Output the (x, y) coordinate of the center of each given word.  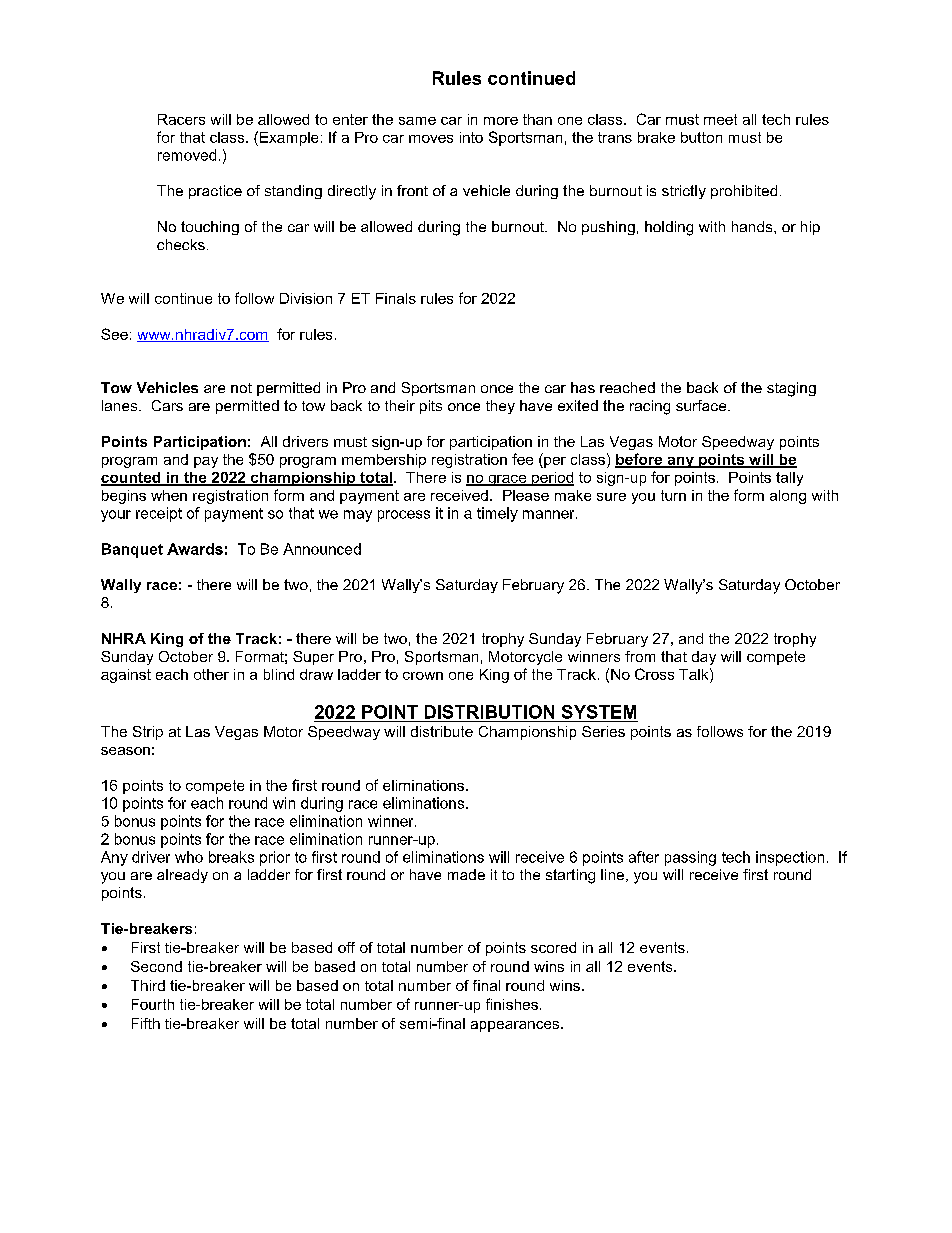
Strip (148, 733)
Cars (167, 405)
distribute (442, 731)
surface (702, 405)
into (471, 137)
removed (187, 155)
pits (431, 407)
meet (720, 119)
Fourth (153, 1004)
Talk (695, 674)
